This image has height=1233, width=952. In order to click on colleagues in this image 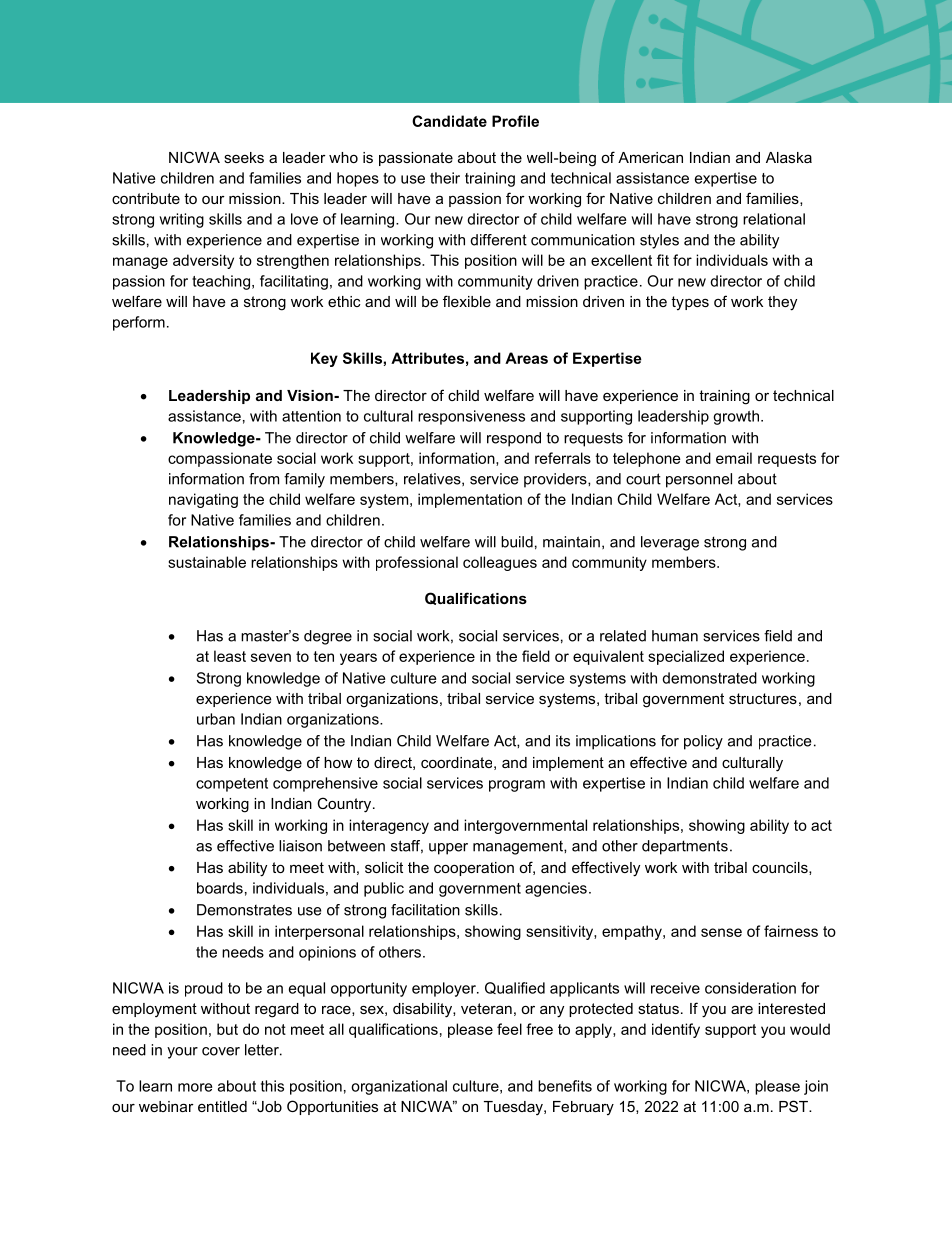, I will do `click(500, 563)`.
